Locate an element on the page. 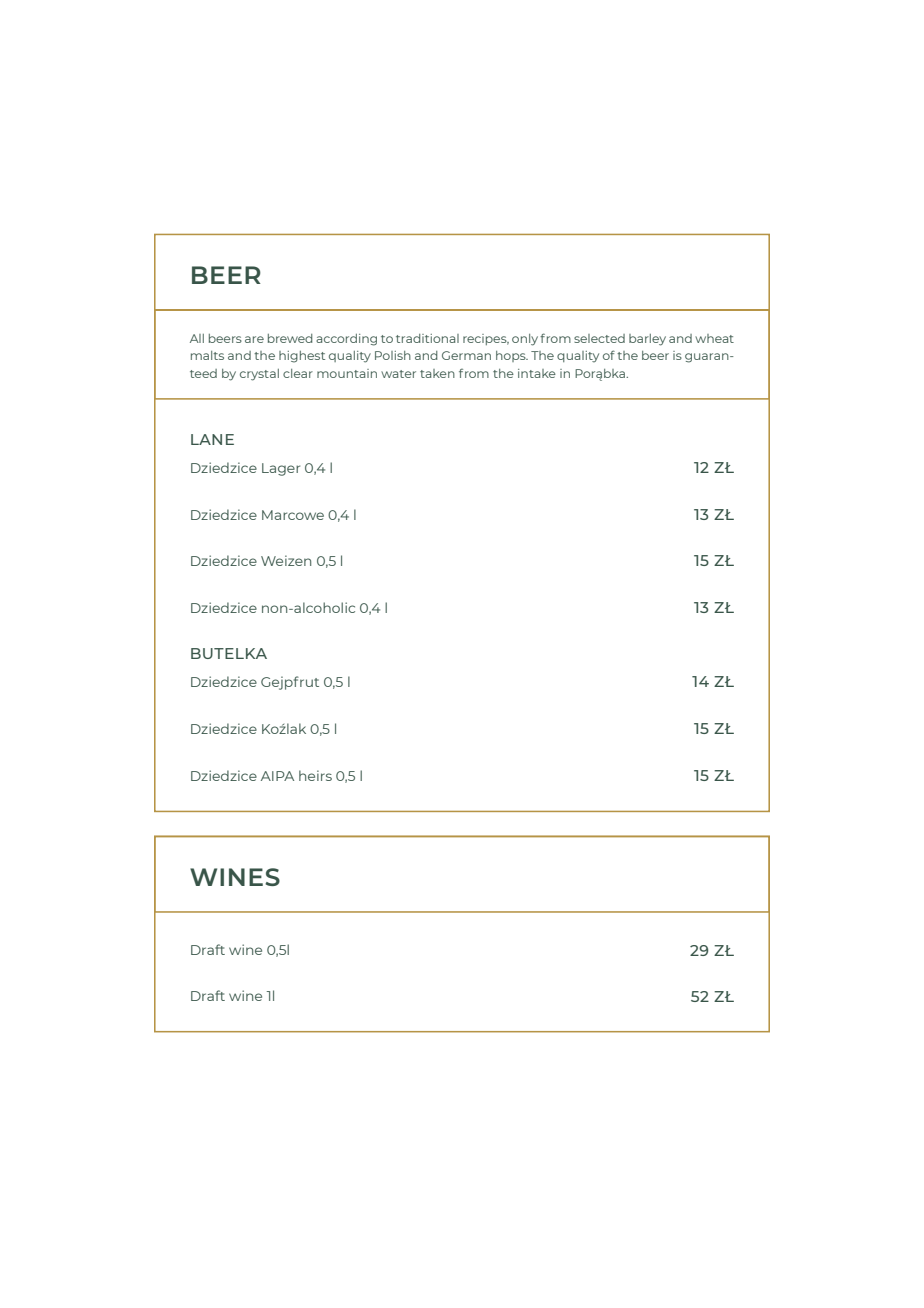 This document has height=1308, width=924. Lager is located at coordinates (281, 469).
